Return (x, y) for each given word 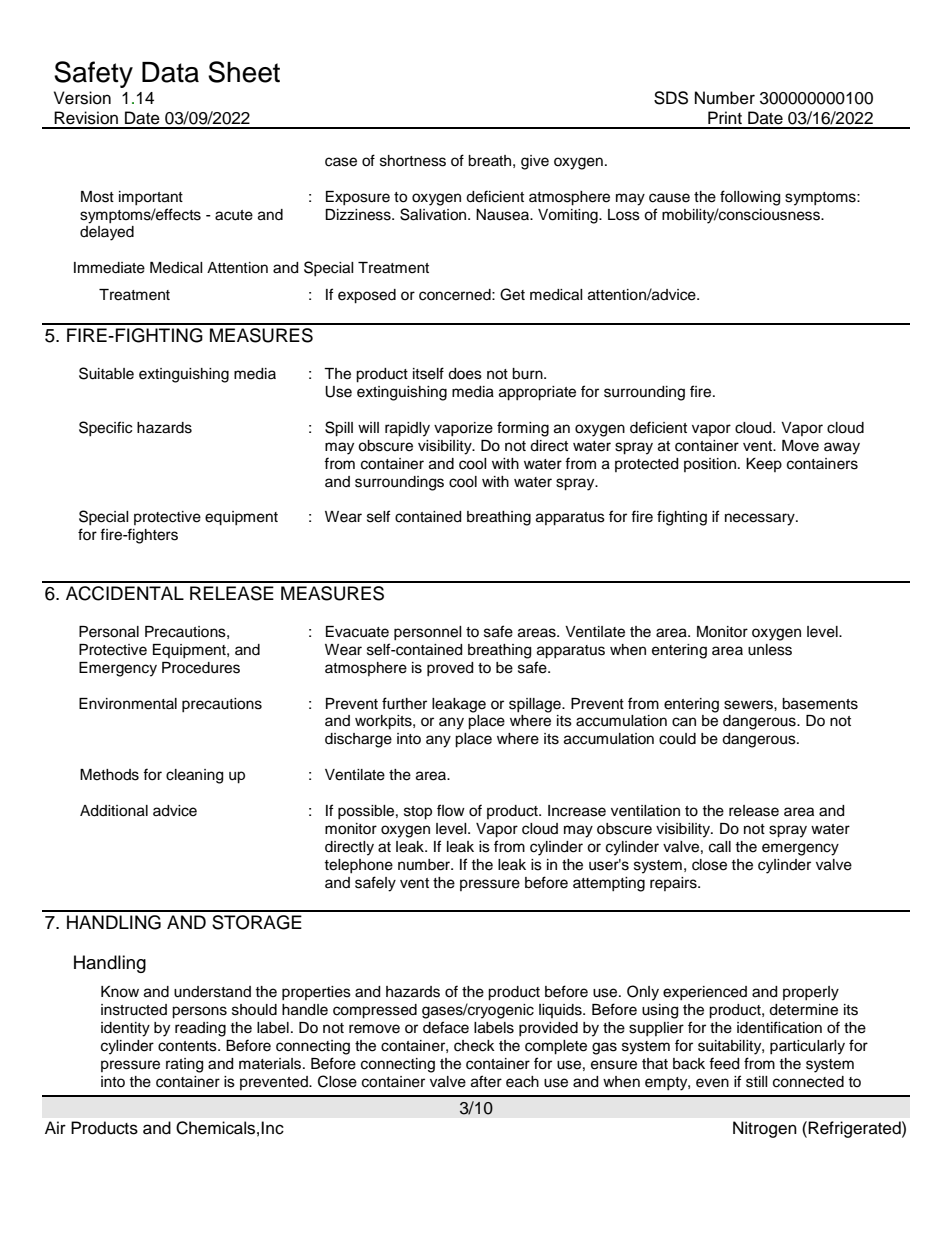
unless (770, 650)
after (486, 1081)
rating (184, 1065)
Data (170, 72)
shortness (413, 161)
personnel (428, 633)
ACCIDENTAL (125, 593)
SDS (671, 98)
